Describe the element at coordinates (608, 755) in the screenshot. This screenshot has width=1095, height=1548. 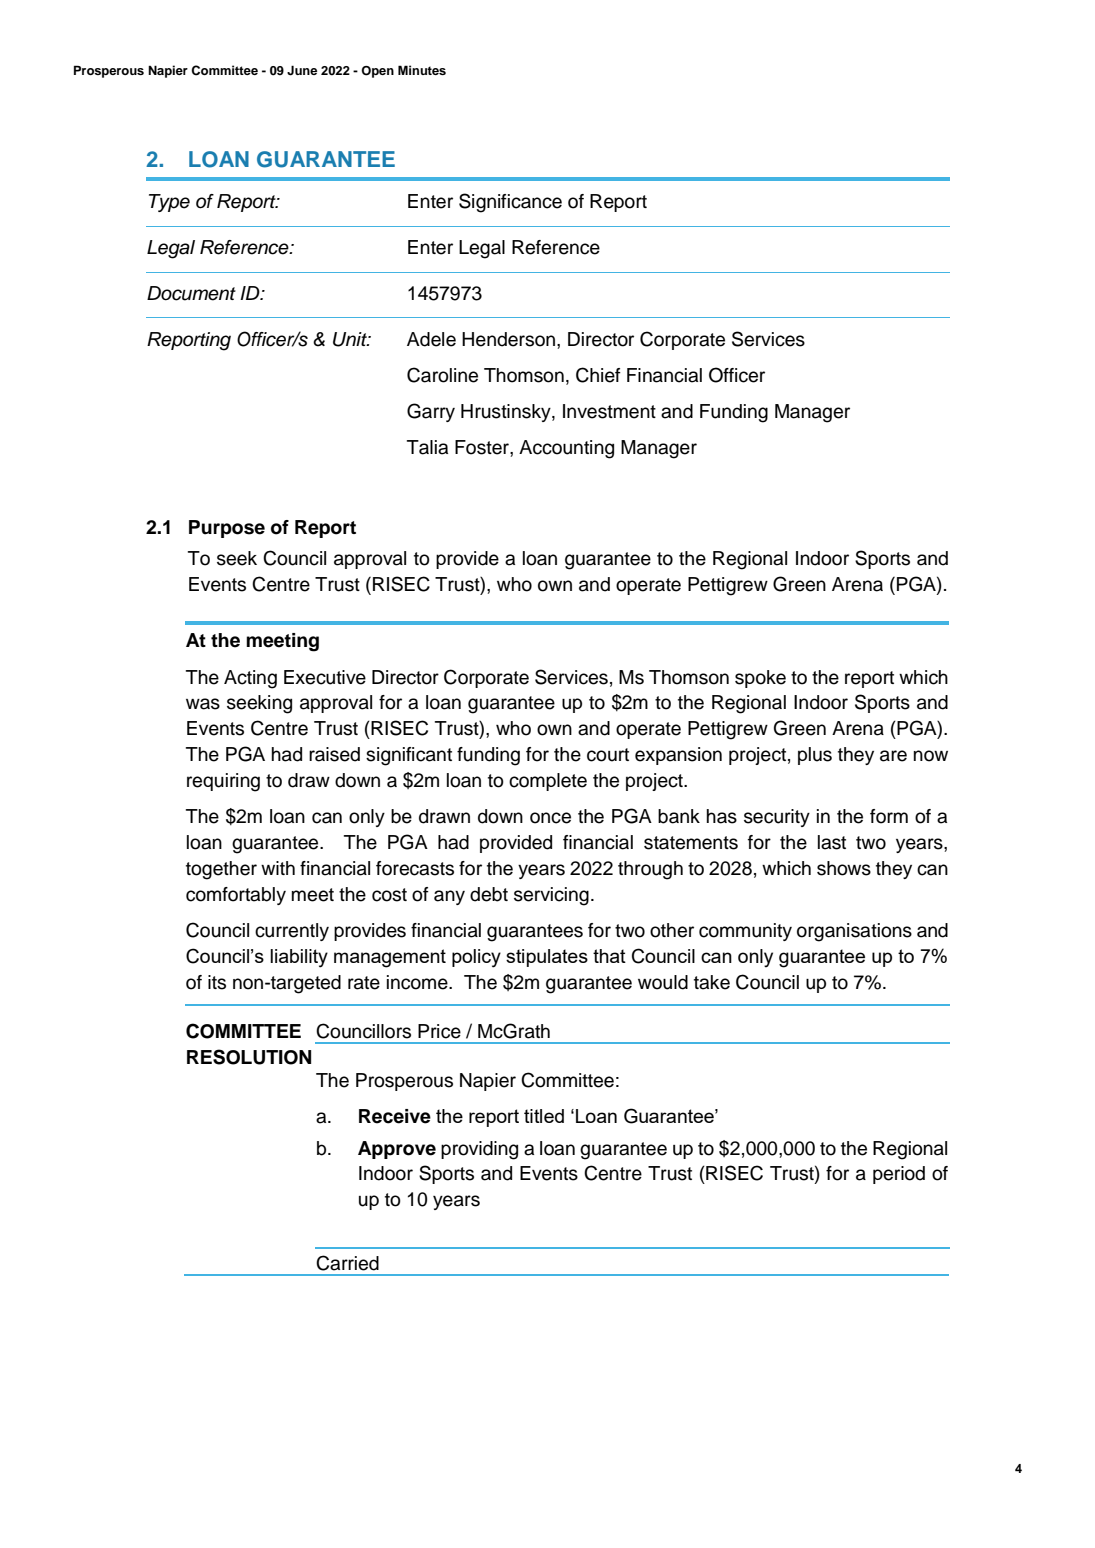
I see `court` at that location.
